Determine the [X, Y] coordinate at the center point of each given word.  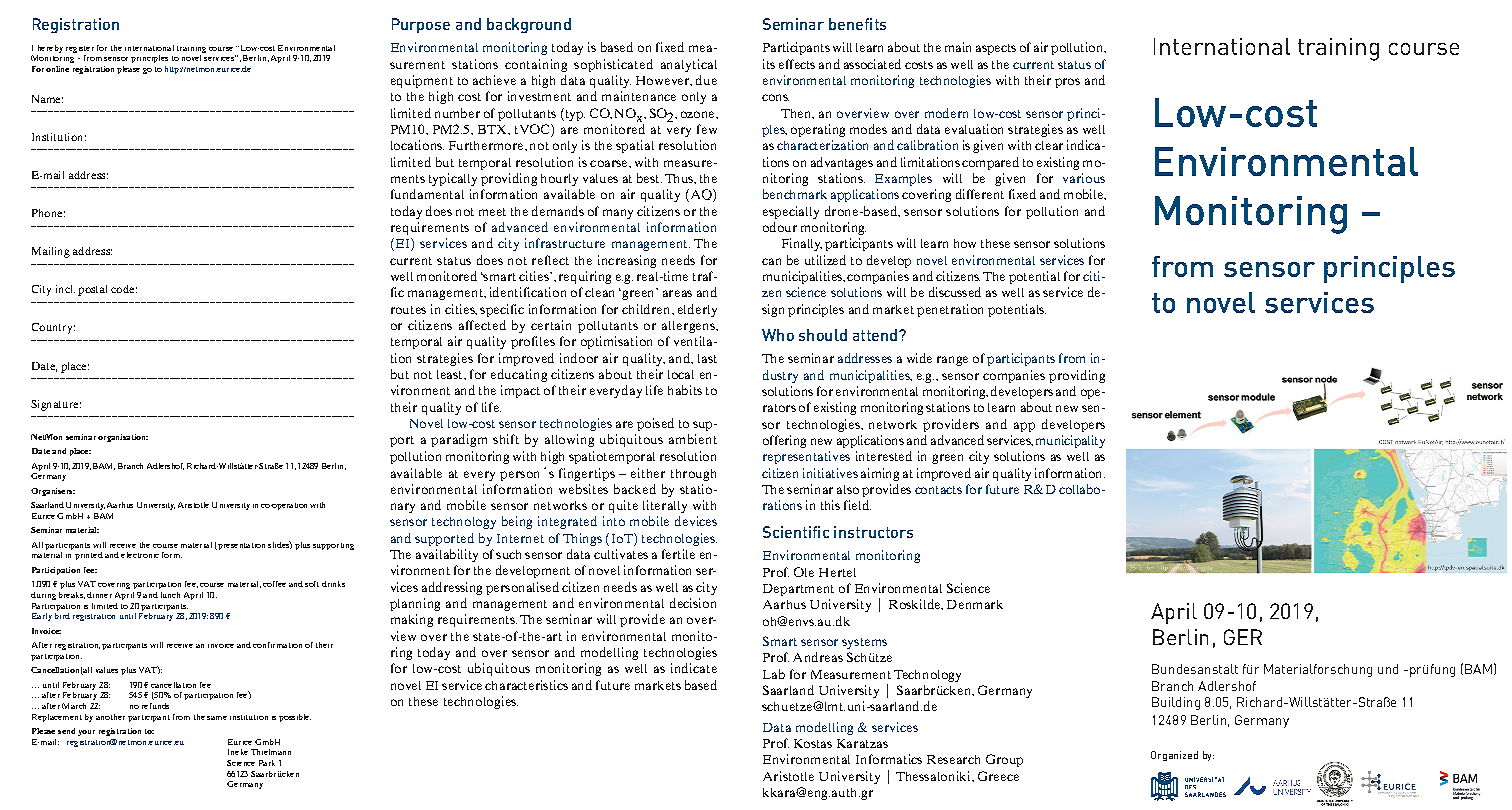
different [980, 194]
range [952, 361]
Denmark [975, 604]
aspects [996, 49]
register [80, 49]
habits [685, 390]
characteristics [526, 685]
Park [267, 763]
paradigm [459, 440]
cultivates [621, 554]
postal [92, 290]
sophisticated [613, 65]
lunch [170, 595]
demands [558, 211]
